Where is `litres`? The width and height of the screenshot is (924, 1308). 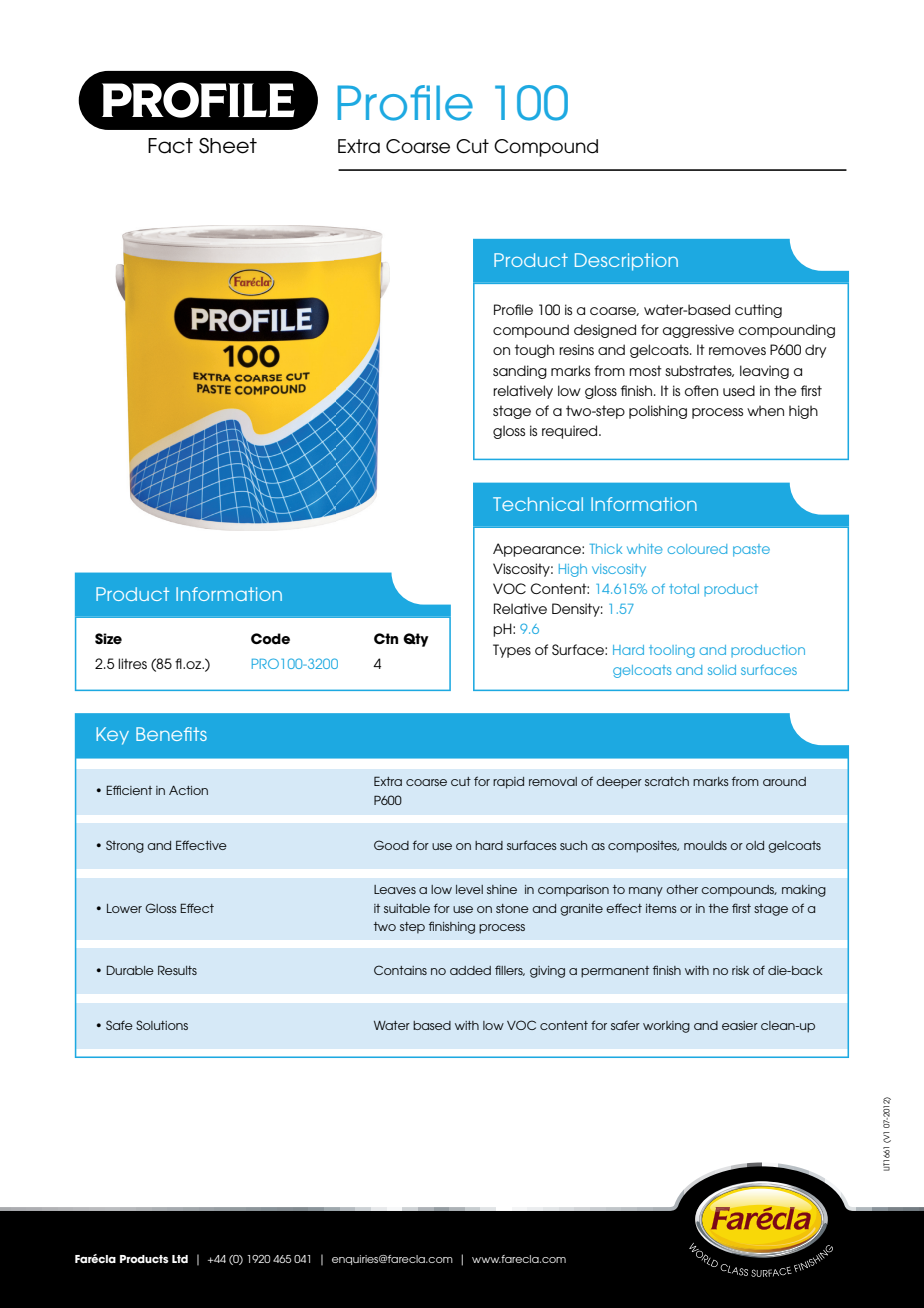
litres is located at coordinates (132, 663).
